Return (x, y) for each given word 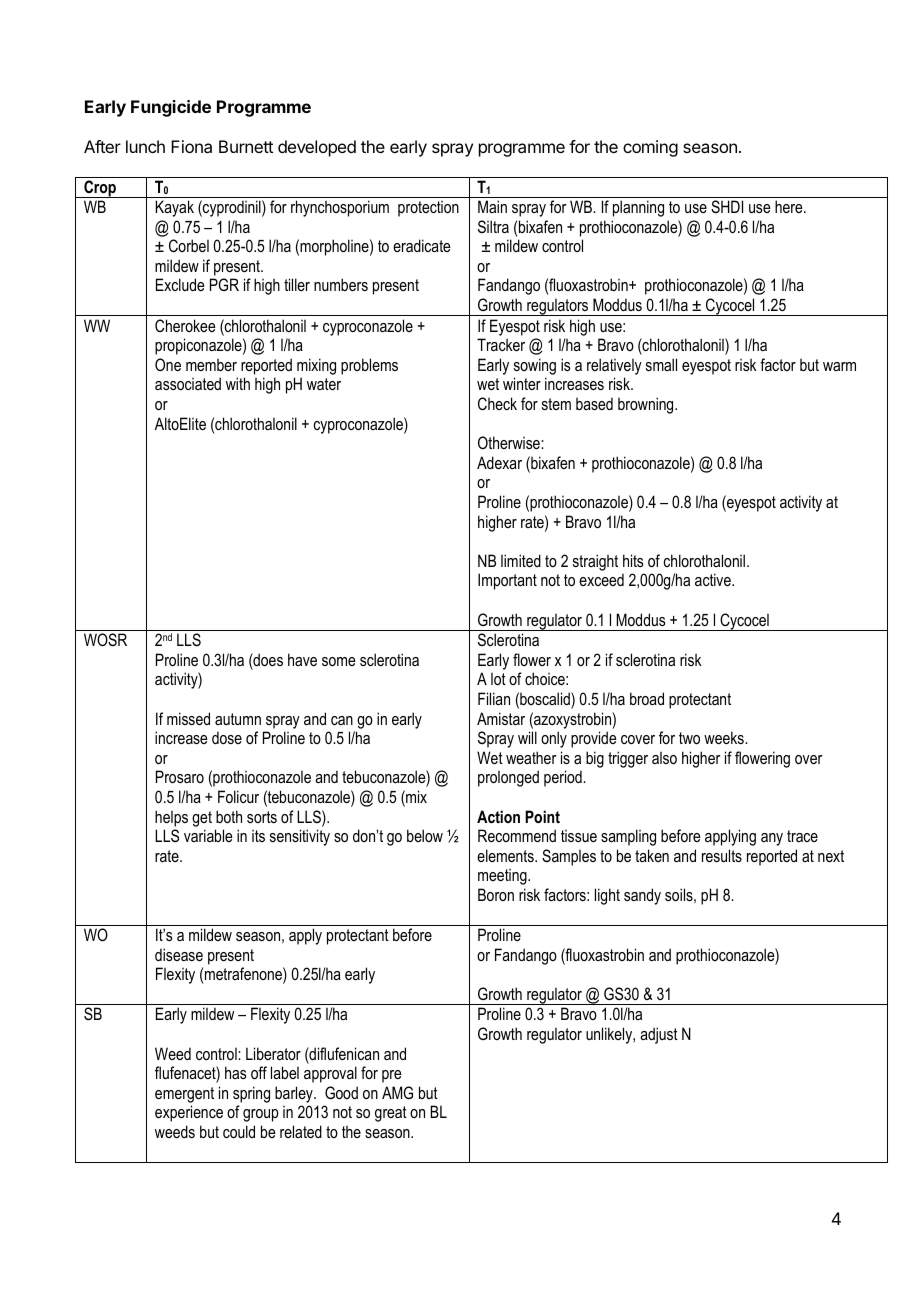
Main (492, 206)
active (714, 579)
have (302, 659)
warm (839, 366)
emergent (184, 1095)
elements (506, 855)
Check (497, 403)
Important (507, 581)
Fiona (191, 146)
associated (188, 383)
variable (208, 835)
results (722, 855)
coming (650, 148)
